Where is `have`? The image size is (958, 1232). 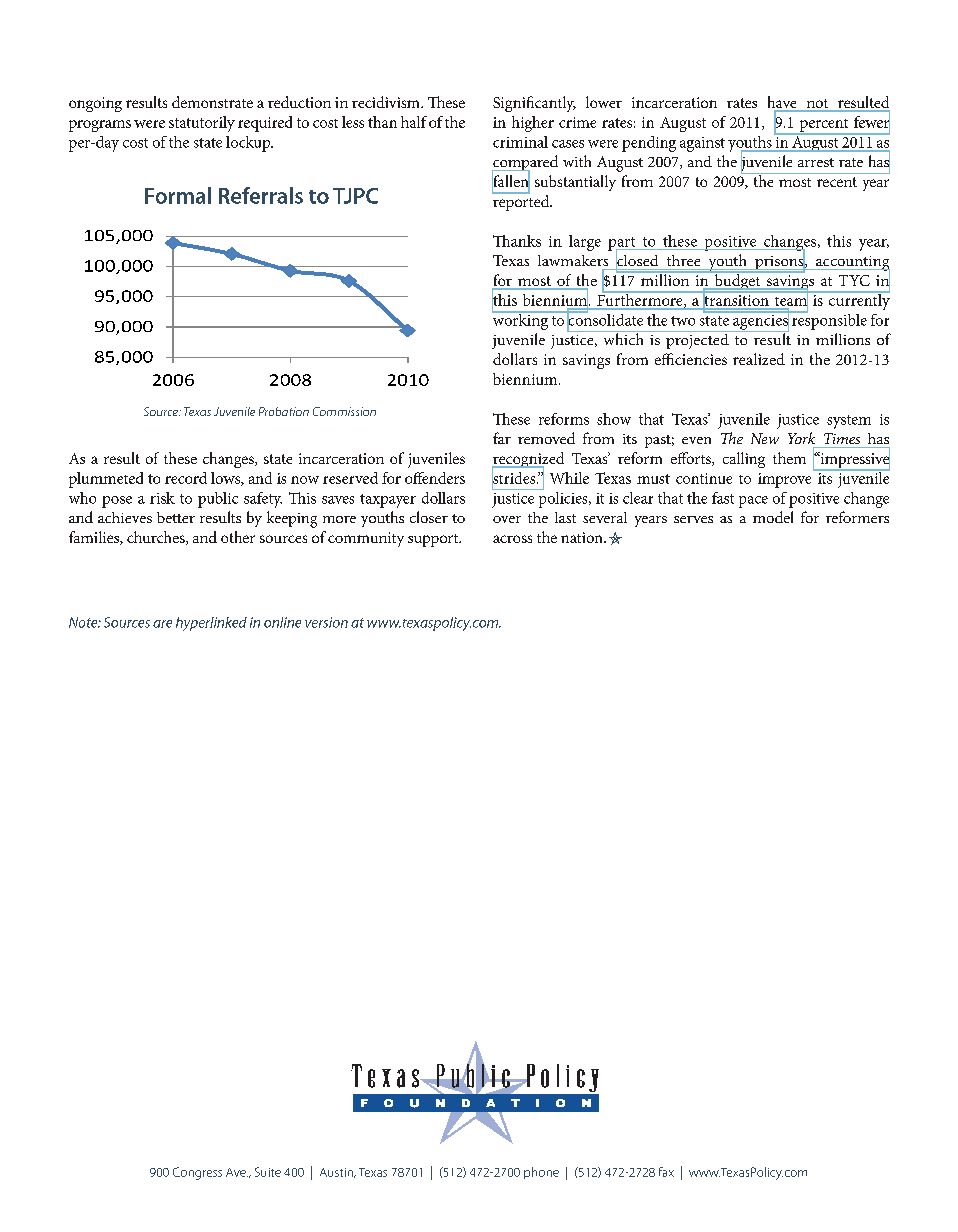 have is located at coordinates (783, 103).
